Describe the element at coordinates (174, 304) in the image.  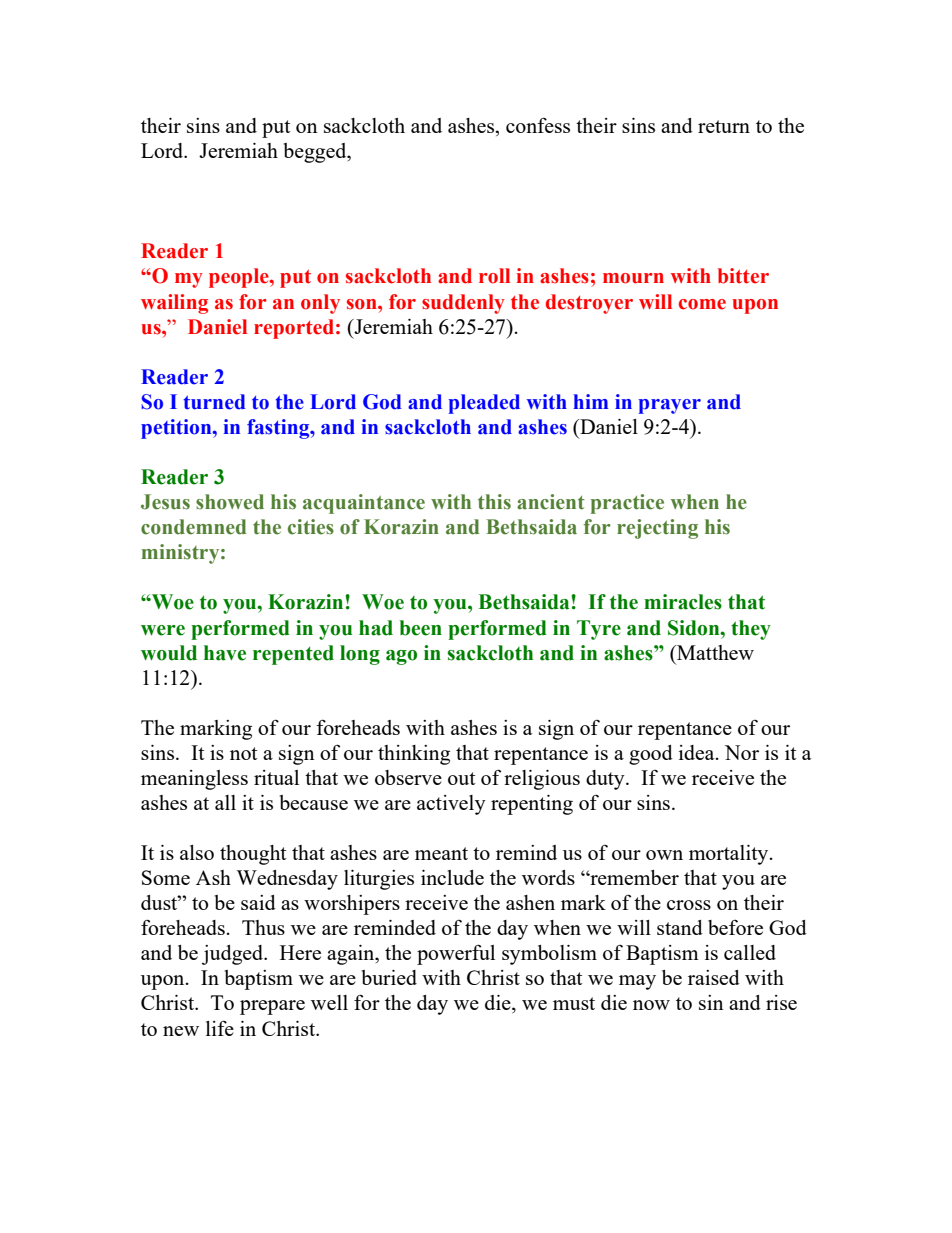
I see `wailing` at that location.
